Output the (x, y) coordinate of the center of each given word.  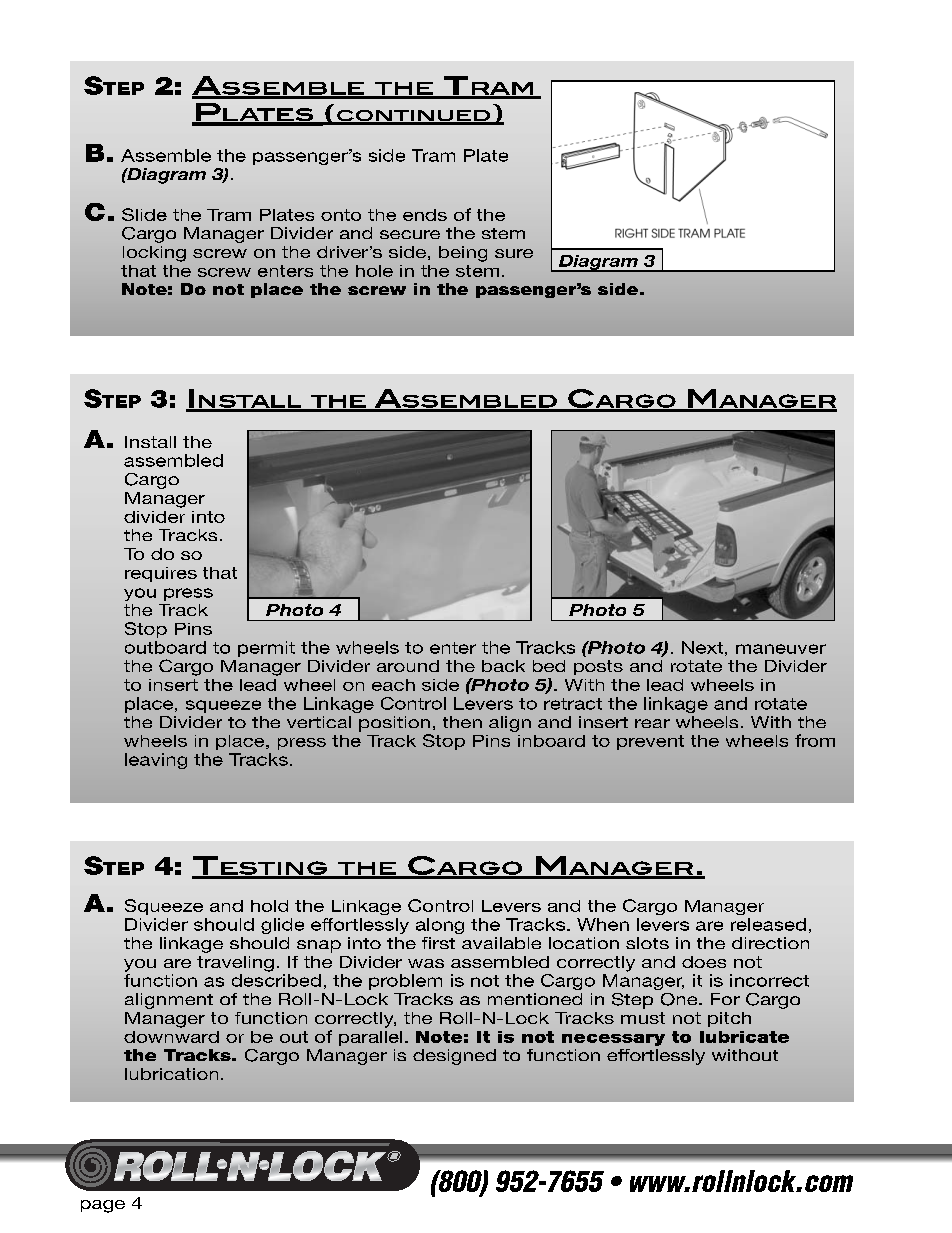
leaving (156, 761)
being (463, 254)
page (103, 1206)
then (462, 722)
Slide (144, 214)
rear (652, 723)
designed (454, 1057)
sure (514, 253)
